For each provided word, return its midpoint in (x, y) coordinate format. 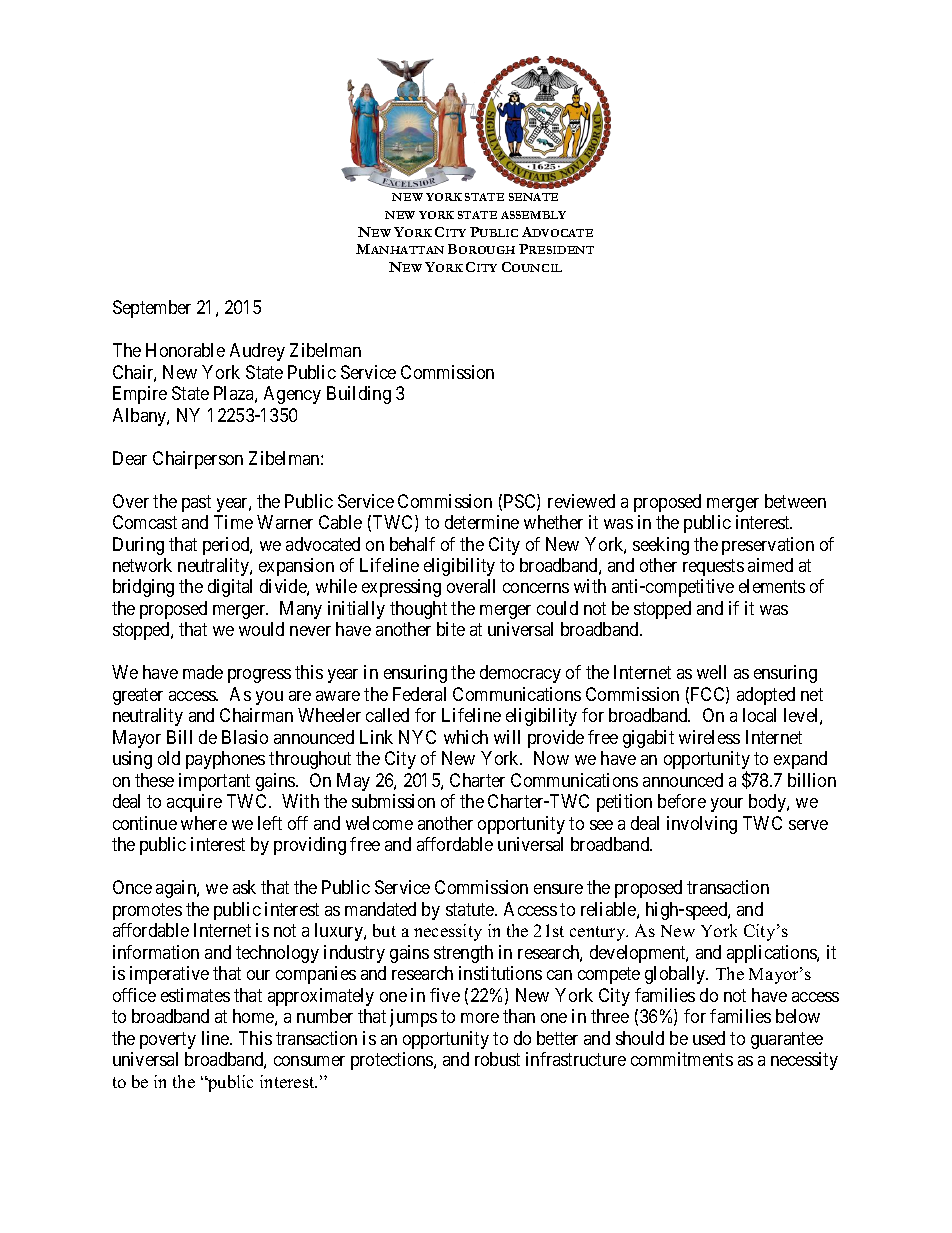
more (480, 1018)
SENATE (533, 197)
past (196, 503)
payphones (225, 760)
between (795, 501)
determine (482, 522)
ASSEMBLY (533, 215)
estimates (195, 995)
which (466, 737)
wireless (709, 737)
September (152, 309)
